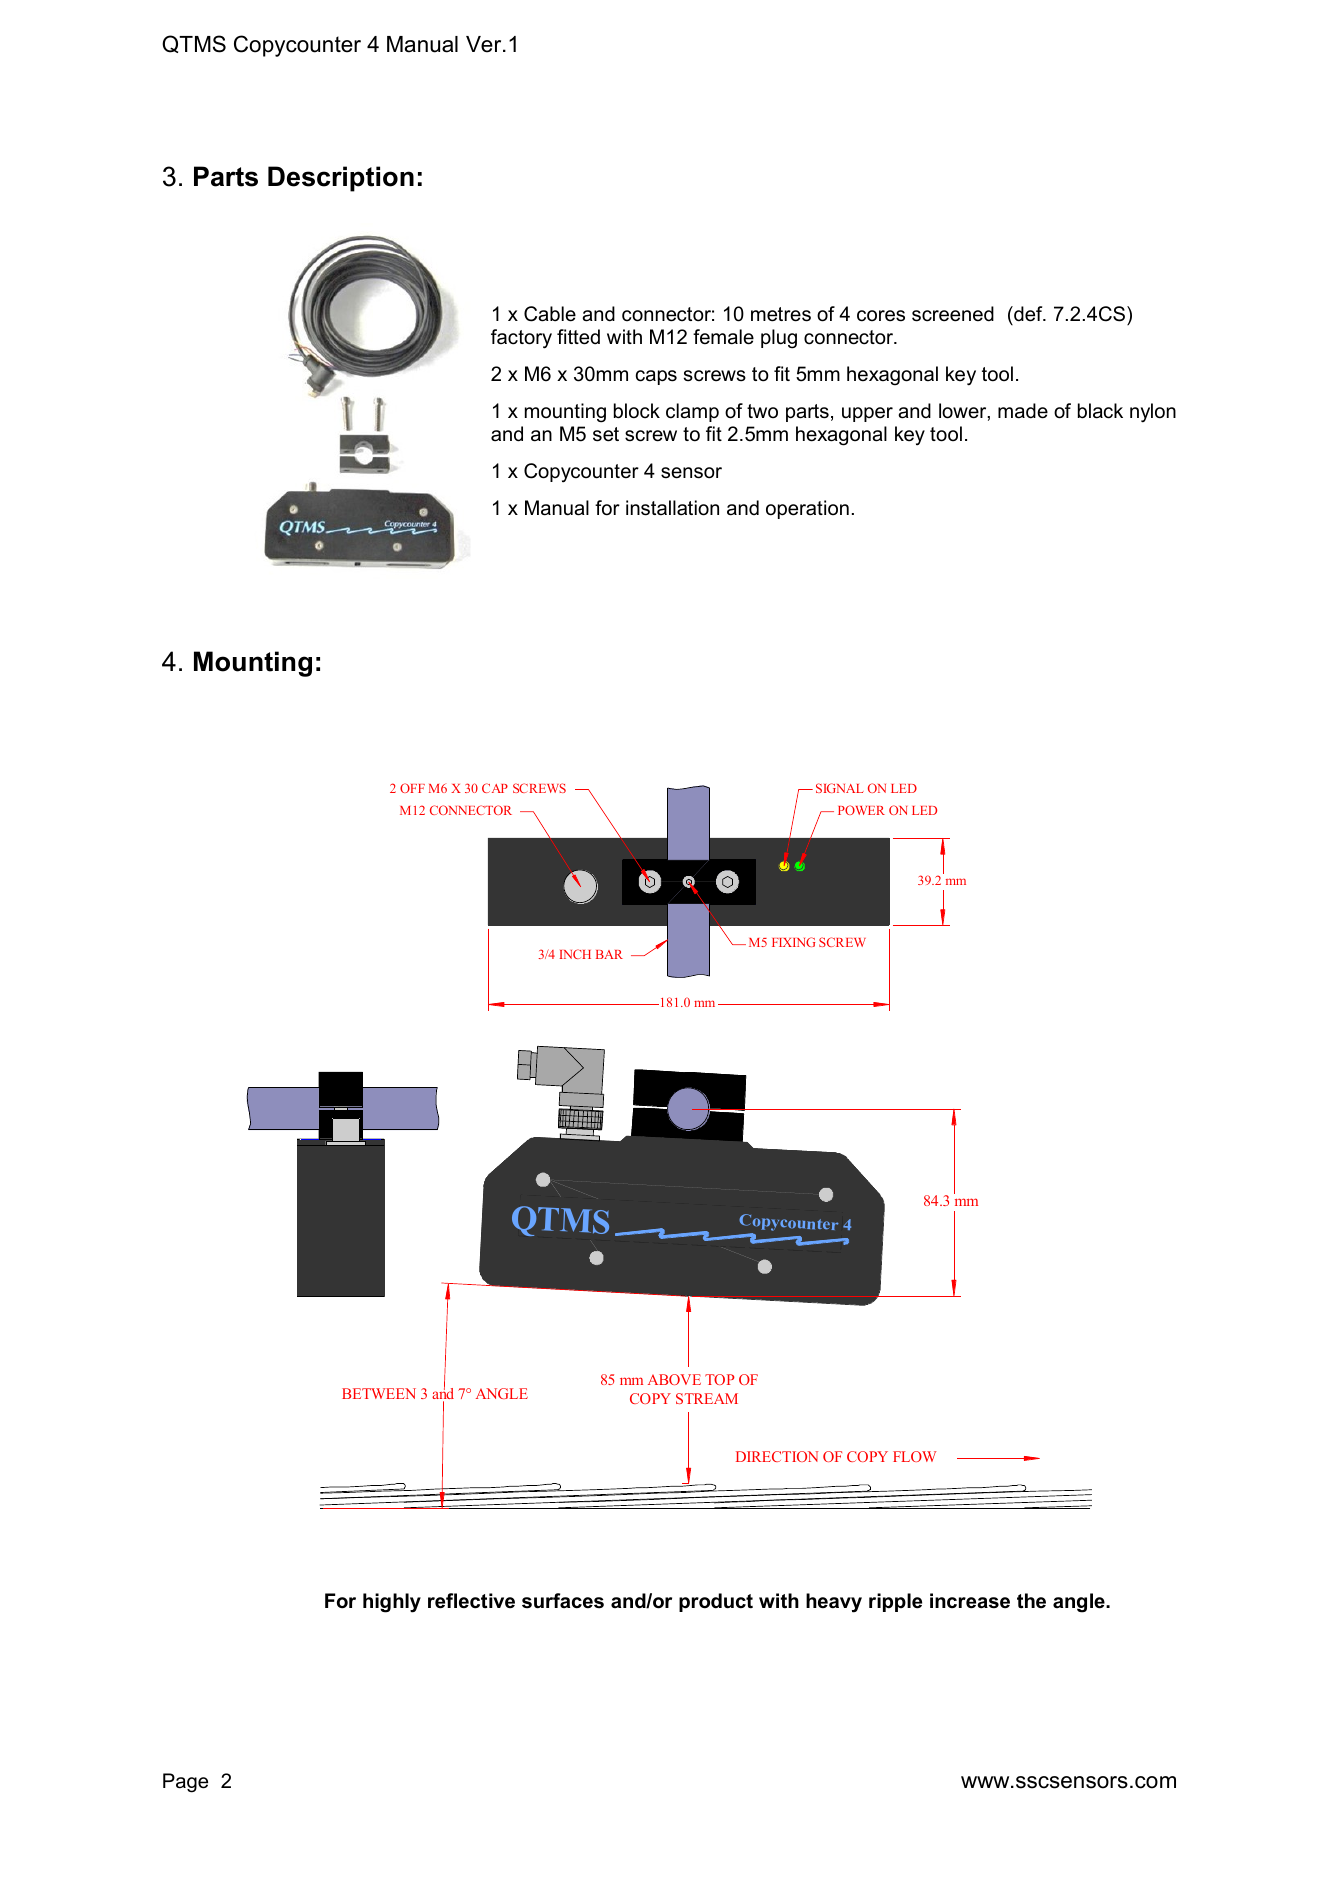  I want to click on FLOW, so click(914, 1456).
